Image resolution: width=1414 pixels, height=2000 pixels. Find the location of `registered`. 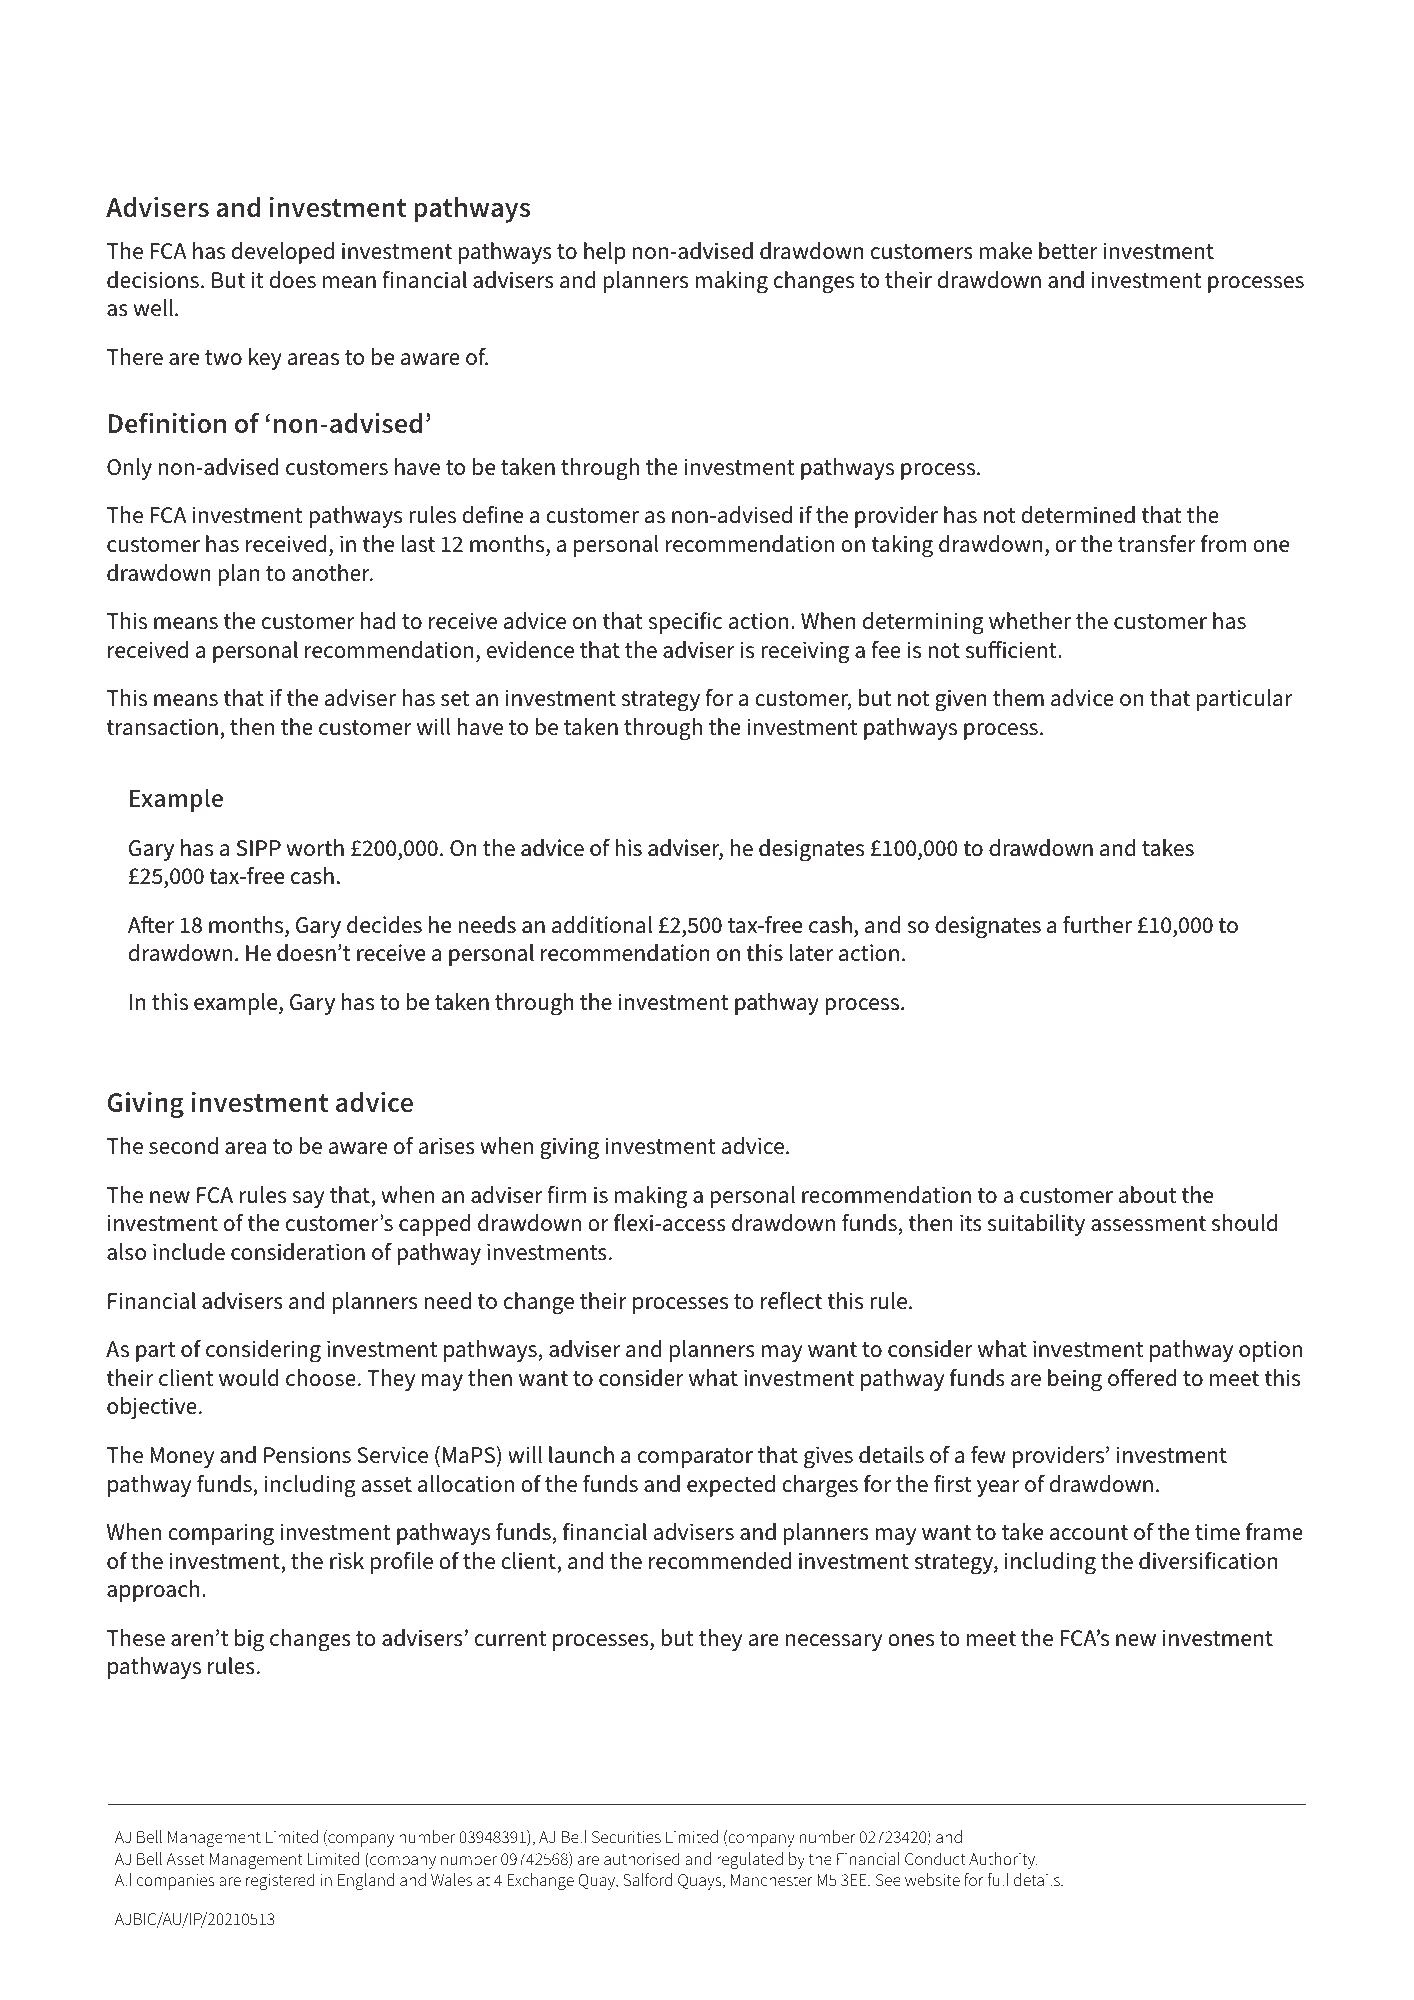

registered is located at coordinates (280, 1881).
